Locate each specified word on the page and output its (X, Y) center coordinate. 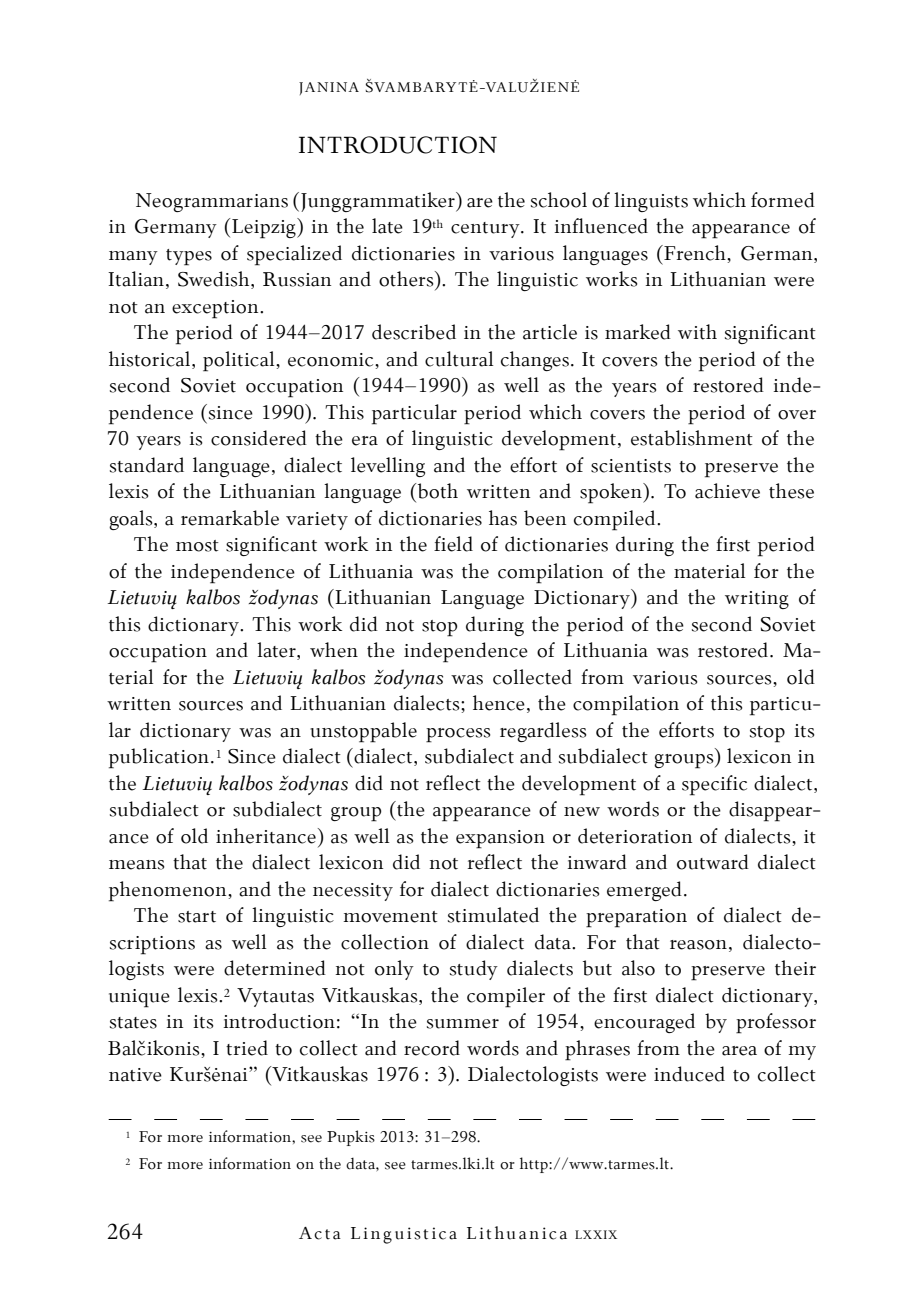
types (189, 257)
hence (499, 703)
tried (247, 1048)
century (486, 230)
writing (757, 600)
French (695, 253)
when (334, 650)
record (432, 1048)
